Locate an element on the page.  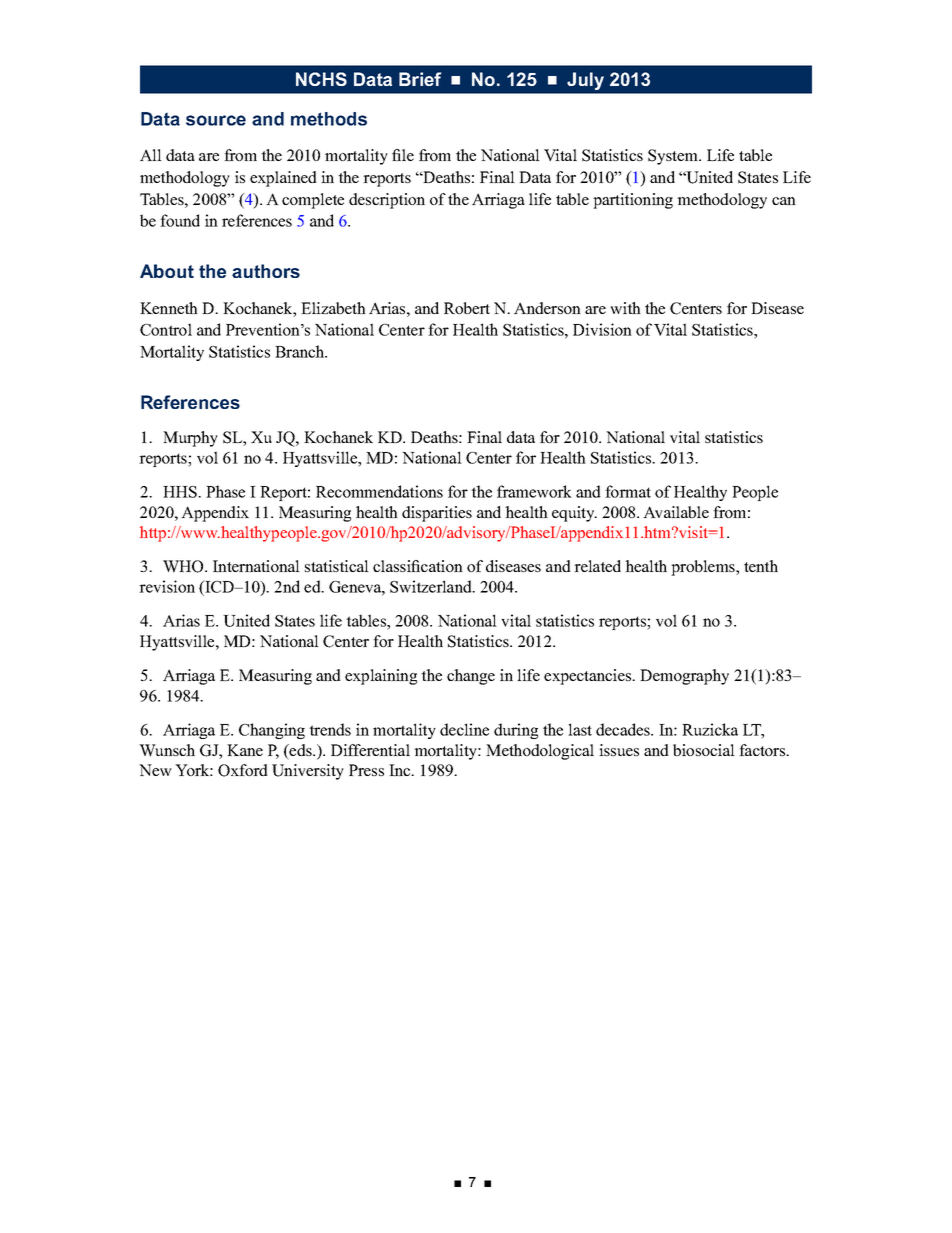
WHO is located at coordinates (184, 566).
